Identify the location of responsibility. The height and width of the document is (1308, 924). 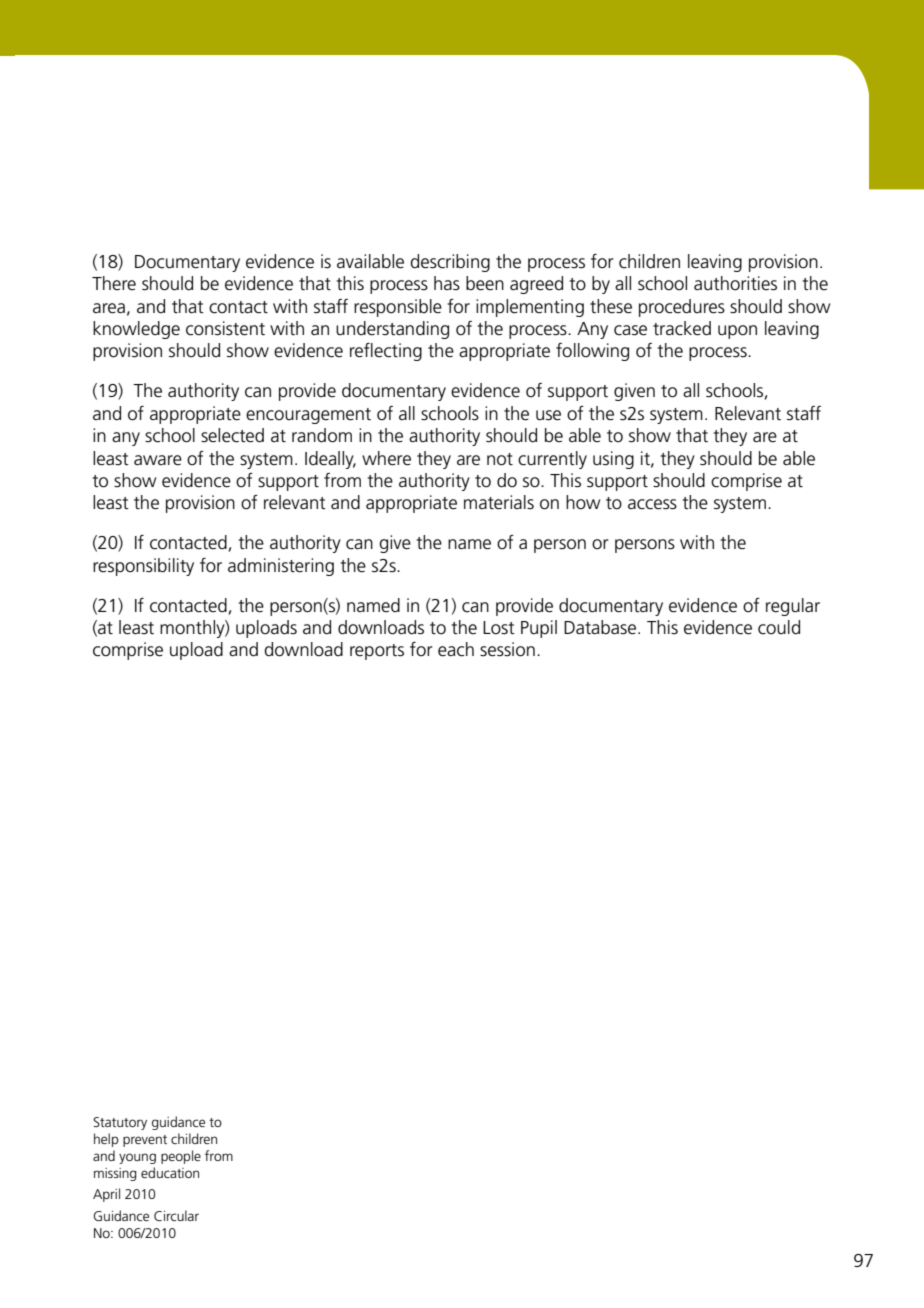
(143, 567).
